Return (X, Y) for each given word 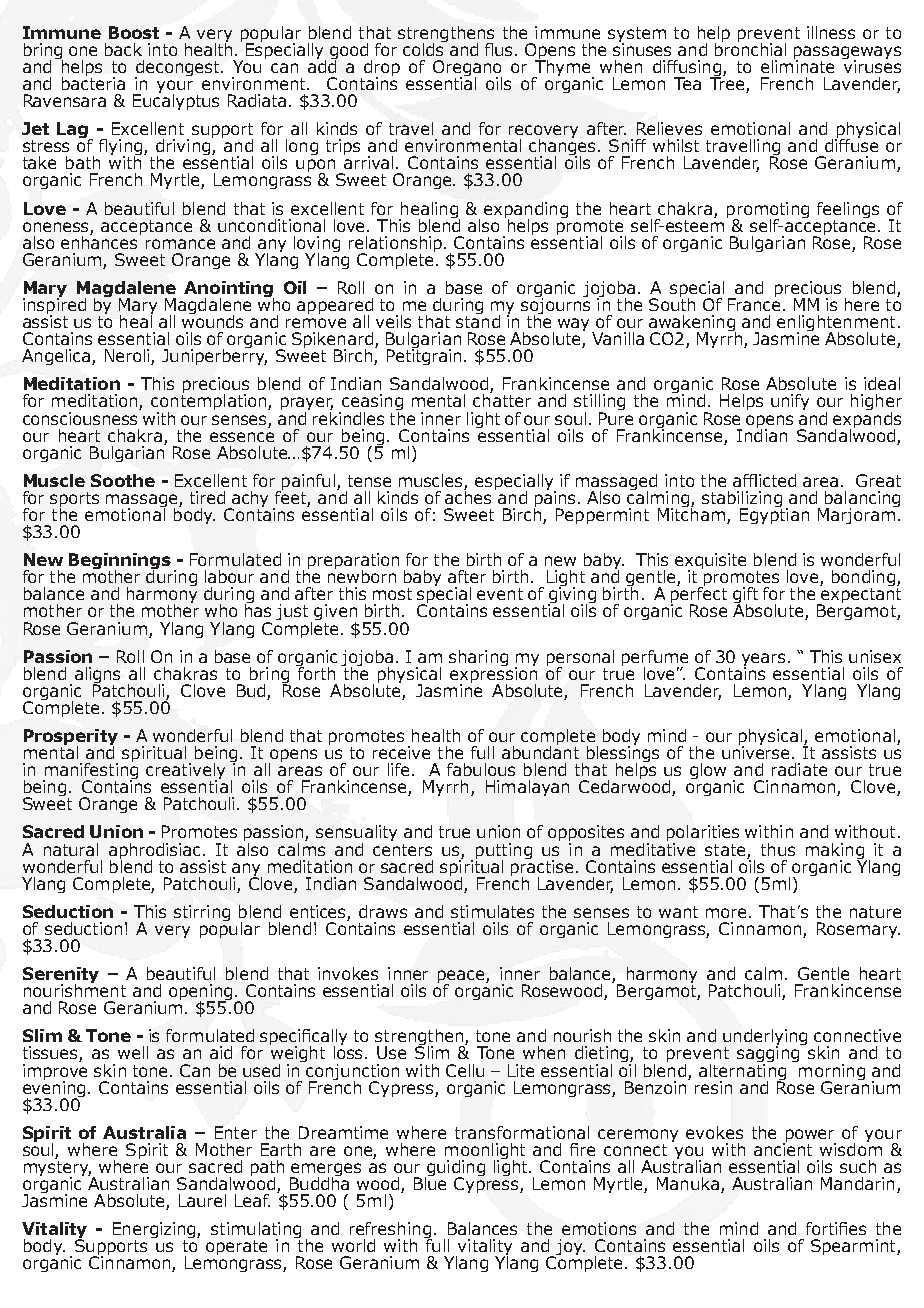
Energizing (155, 1231)
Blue (430, 1182)
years (765, 661)
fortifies (836, 1228)
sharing (478, 658)
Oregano (467, 69)
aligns (97, 676)
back (123, 49)
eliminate (797, 65)
